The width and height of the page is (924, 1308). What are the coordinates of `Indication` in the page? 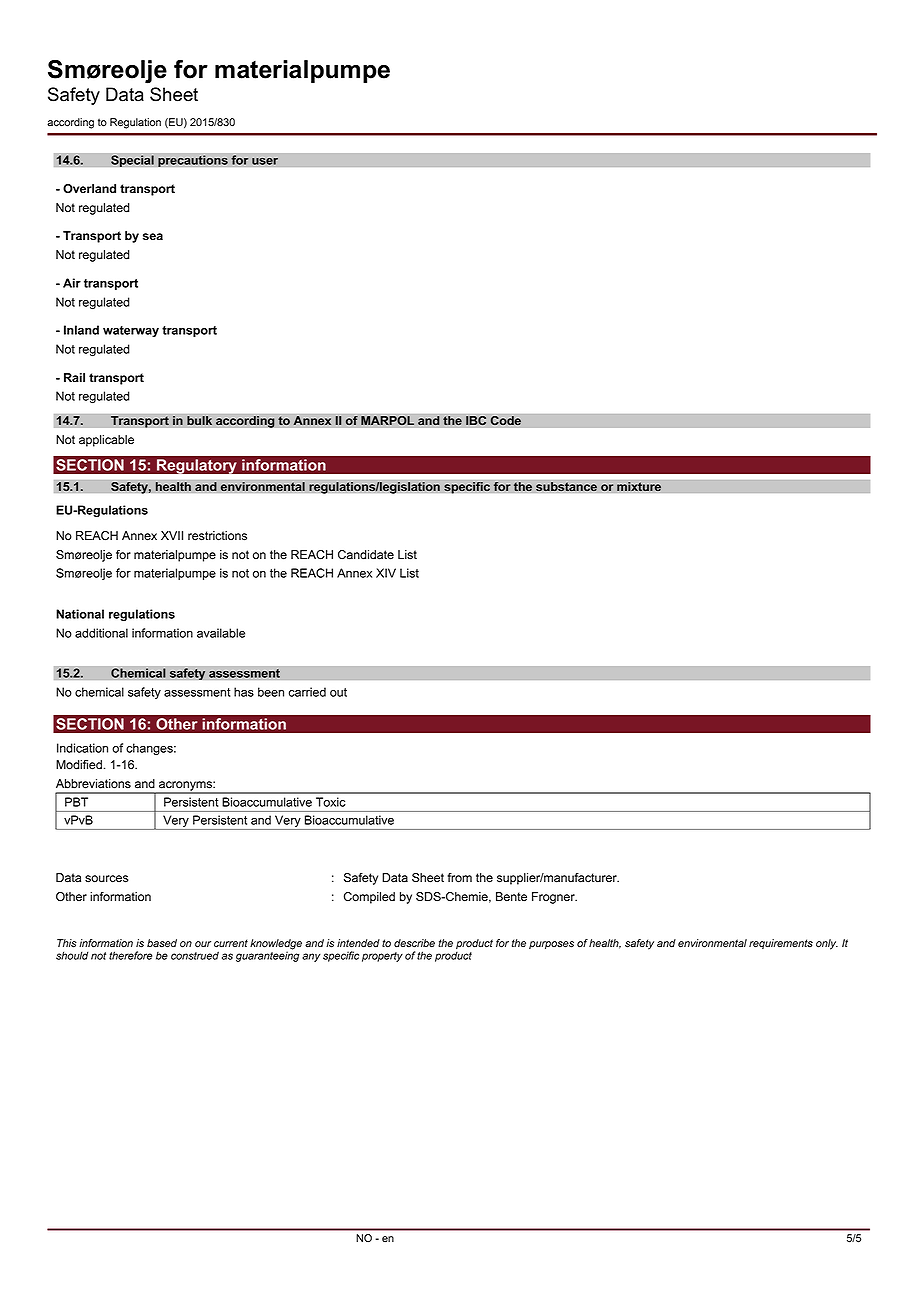 It's located at (82, 748).
